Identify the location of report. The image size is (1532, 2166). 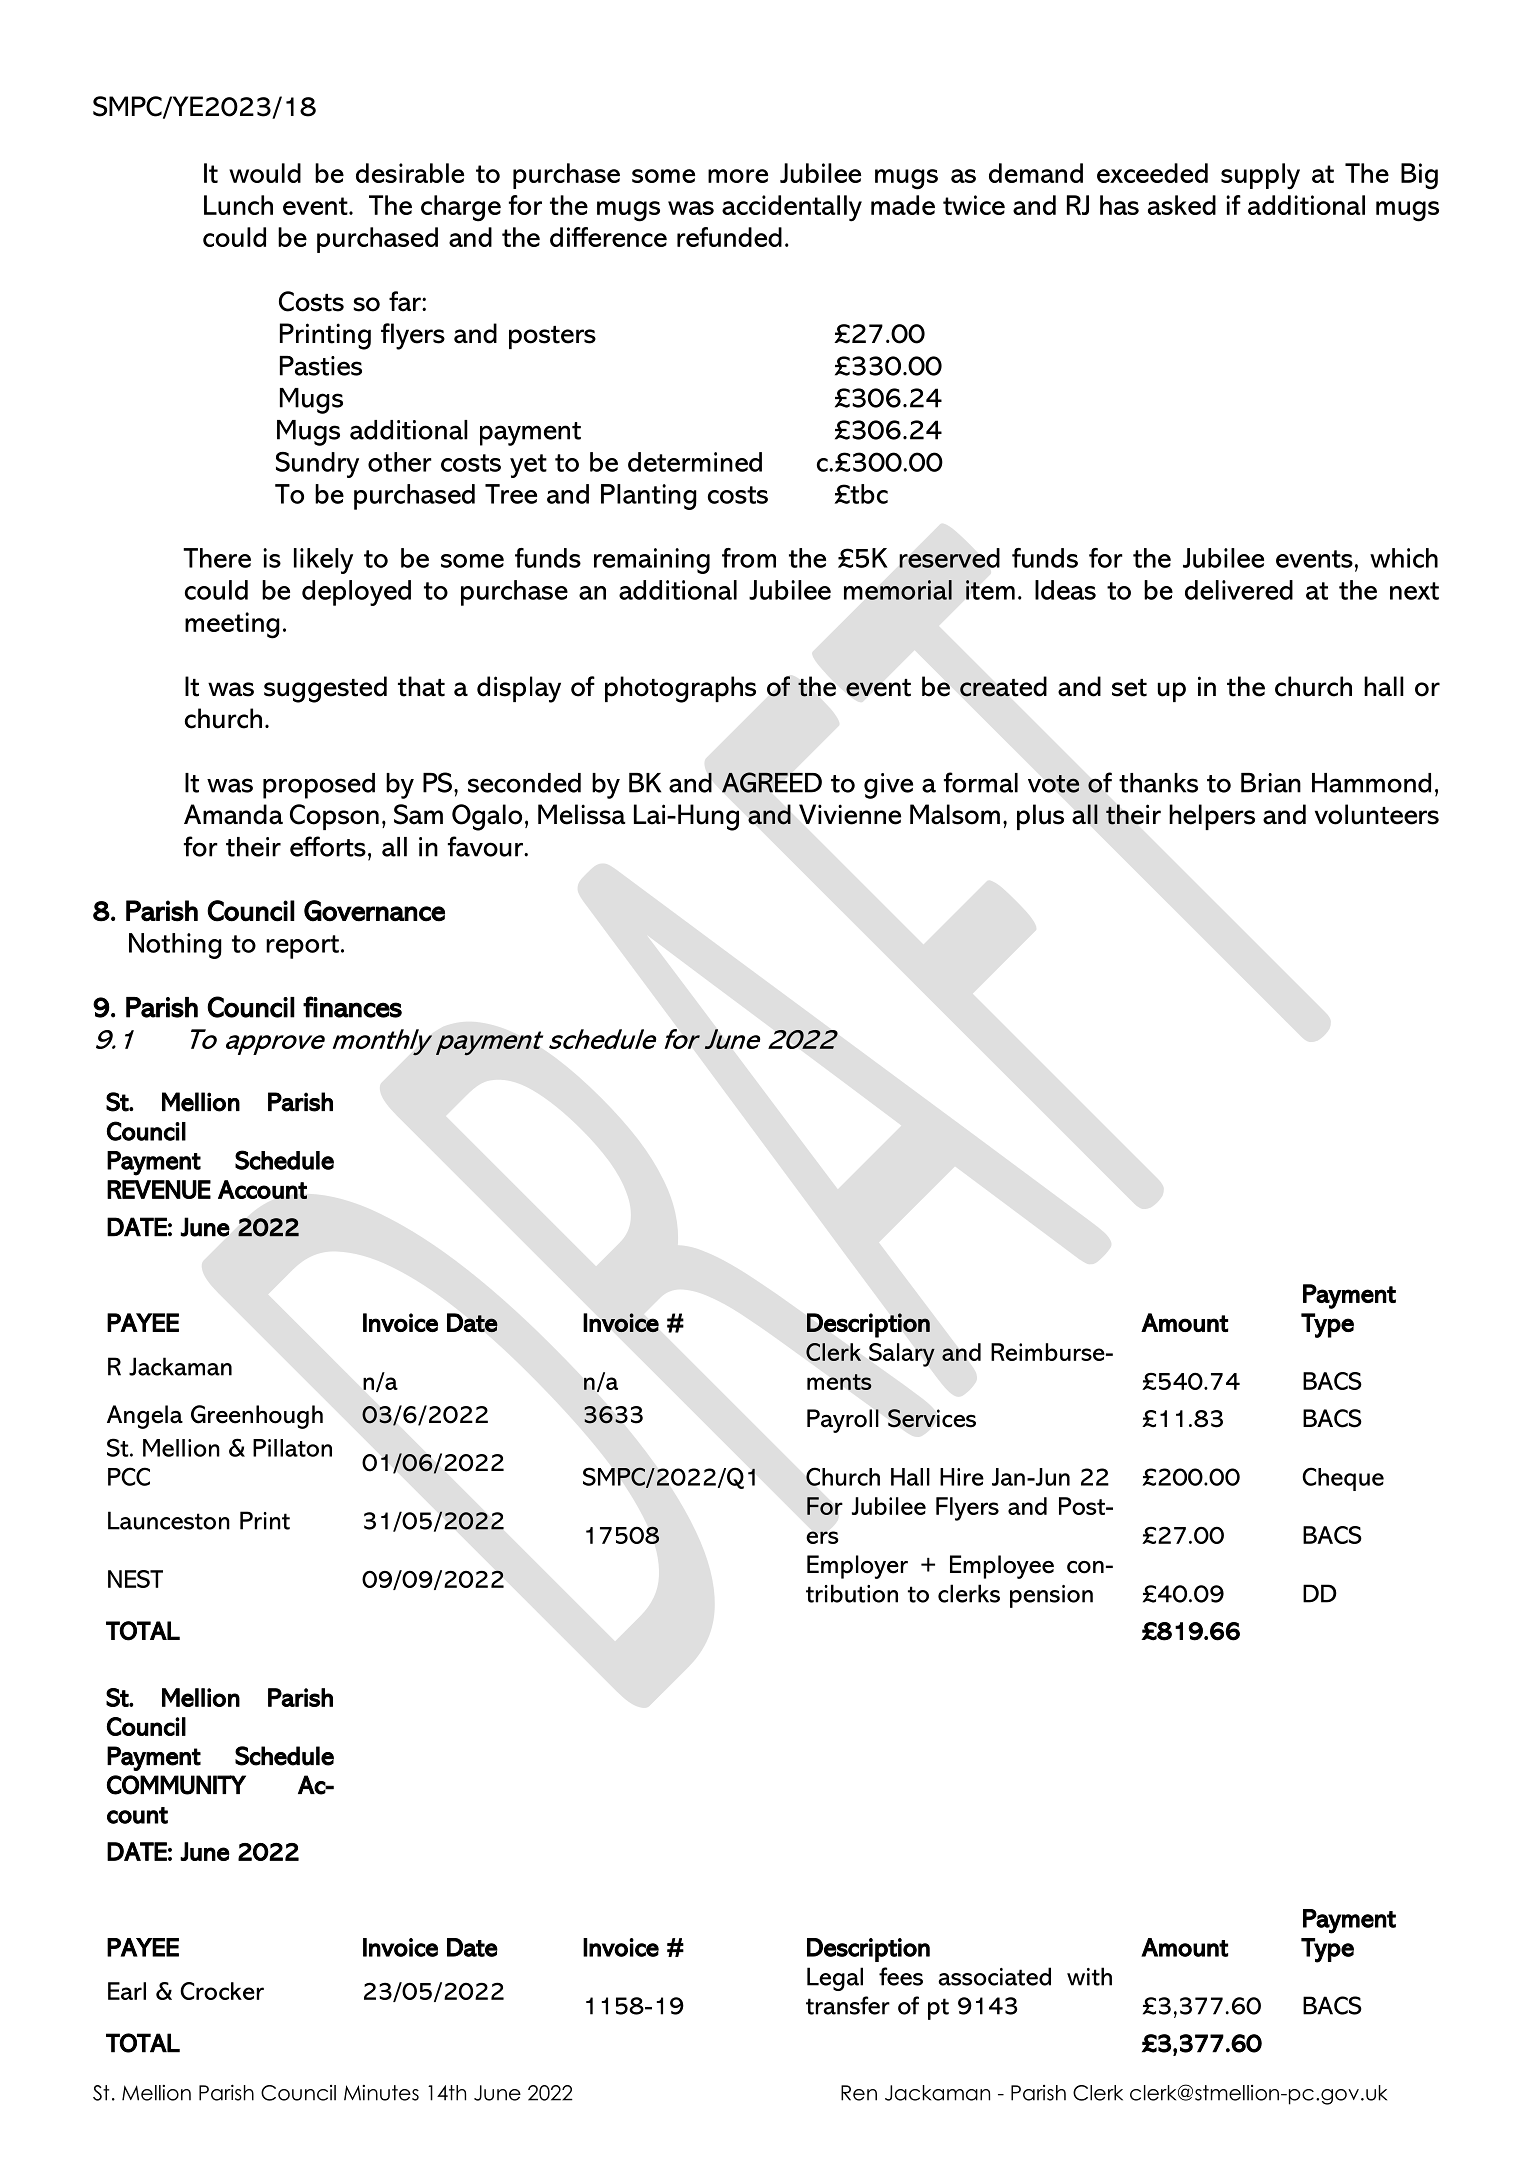
(302, 947).
